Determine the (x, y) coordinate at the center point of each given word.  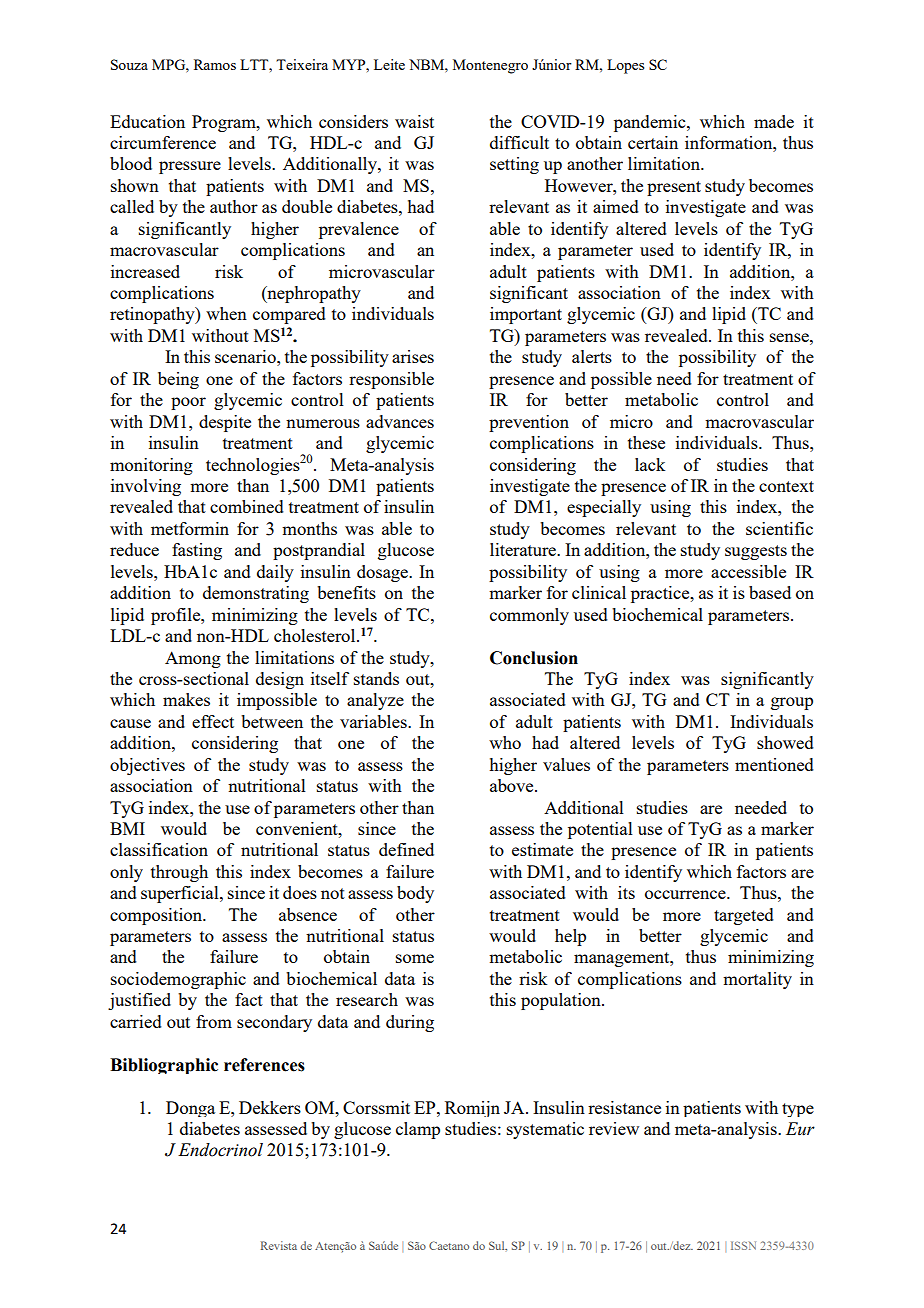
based (770, 592)
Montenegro (490, 66)
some (415, 958)
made (774, 121)
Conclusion (534, 658)
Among (193, 659)
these (646, 442)
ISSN (743, 1245)
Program (225, 123)
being (178, 380)
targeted (744, 916)
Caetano (449, 1245)
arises (413, 356)
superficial (181, 894)
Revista (279, 1245)
